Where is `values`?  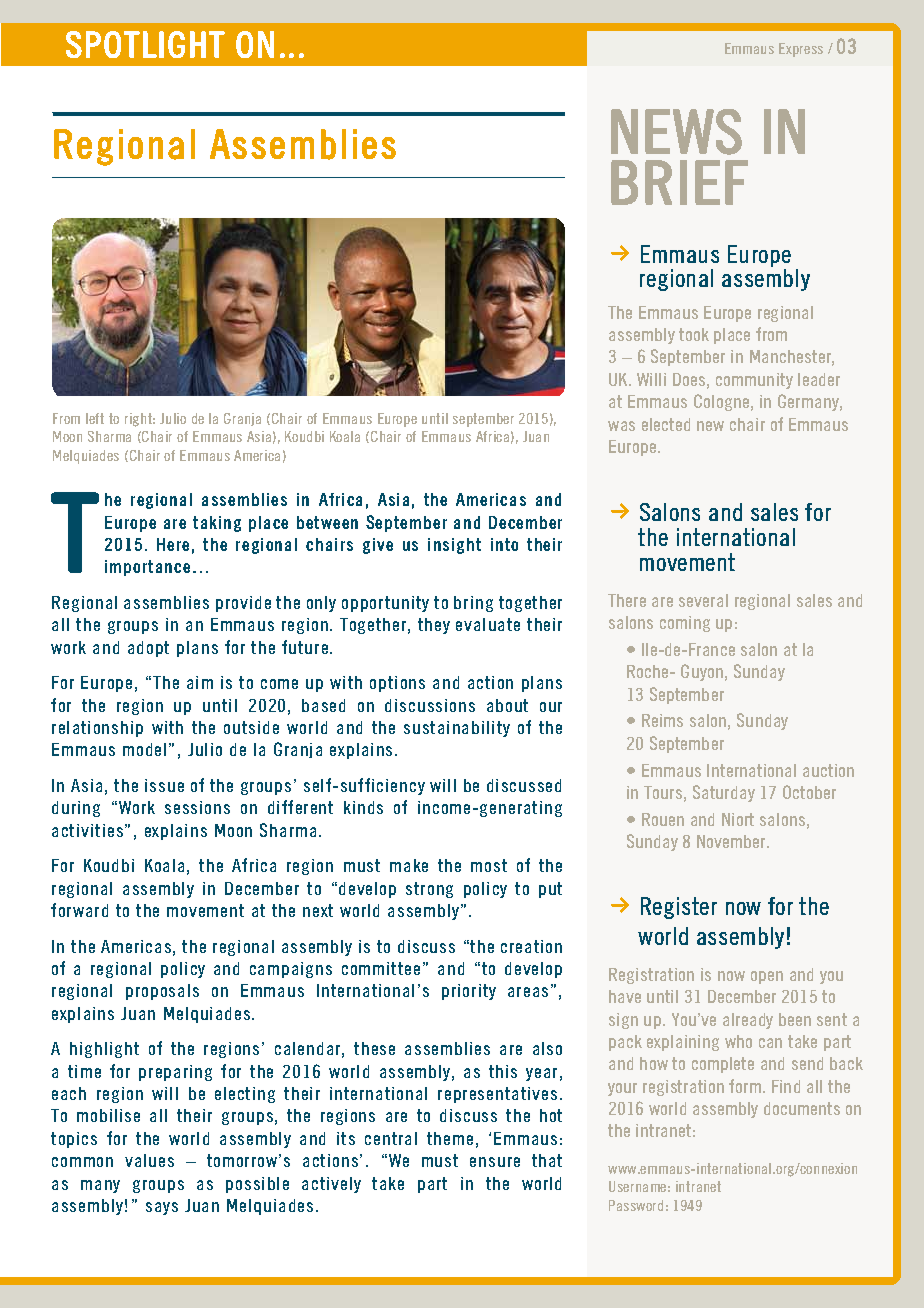
values is located at coordinates (149, 1160).
